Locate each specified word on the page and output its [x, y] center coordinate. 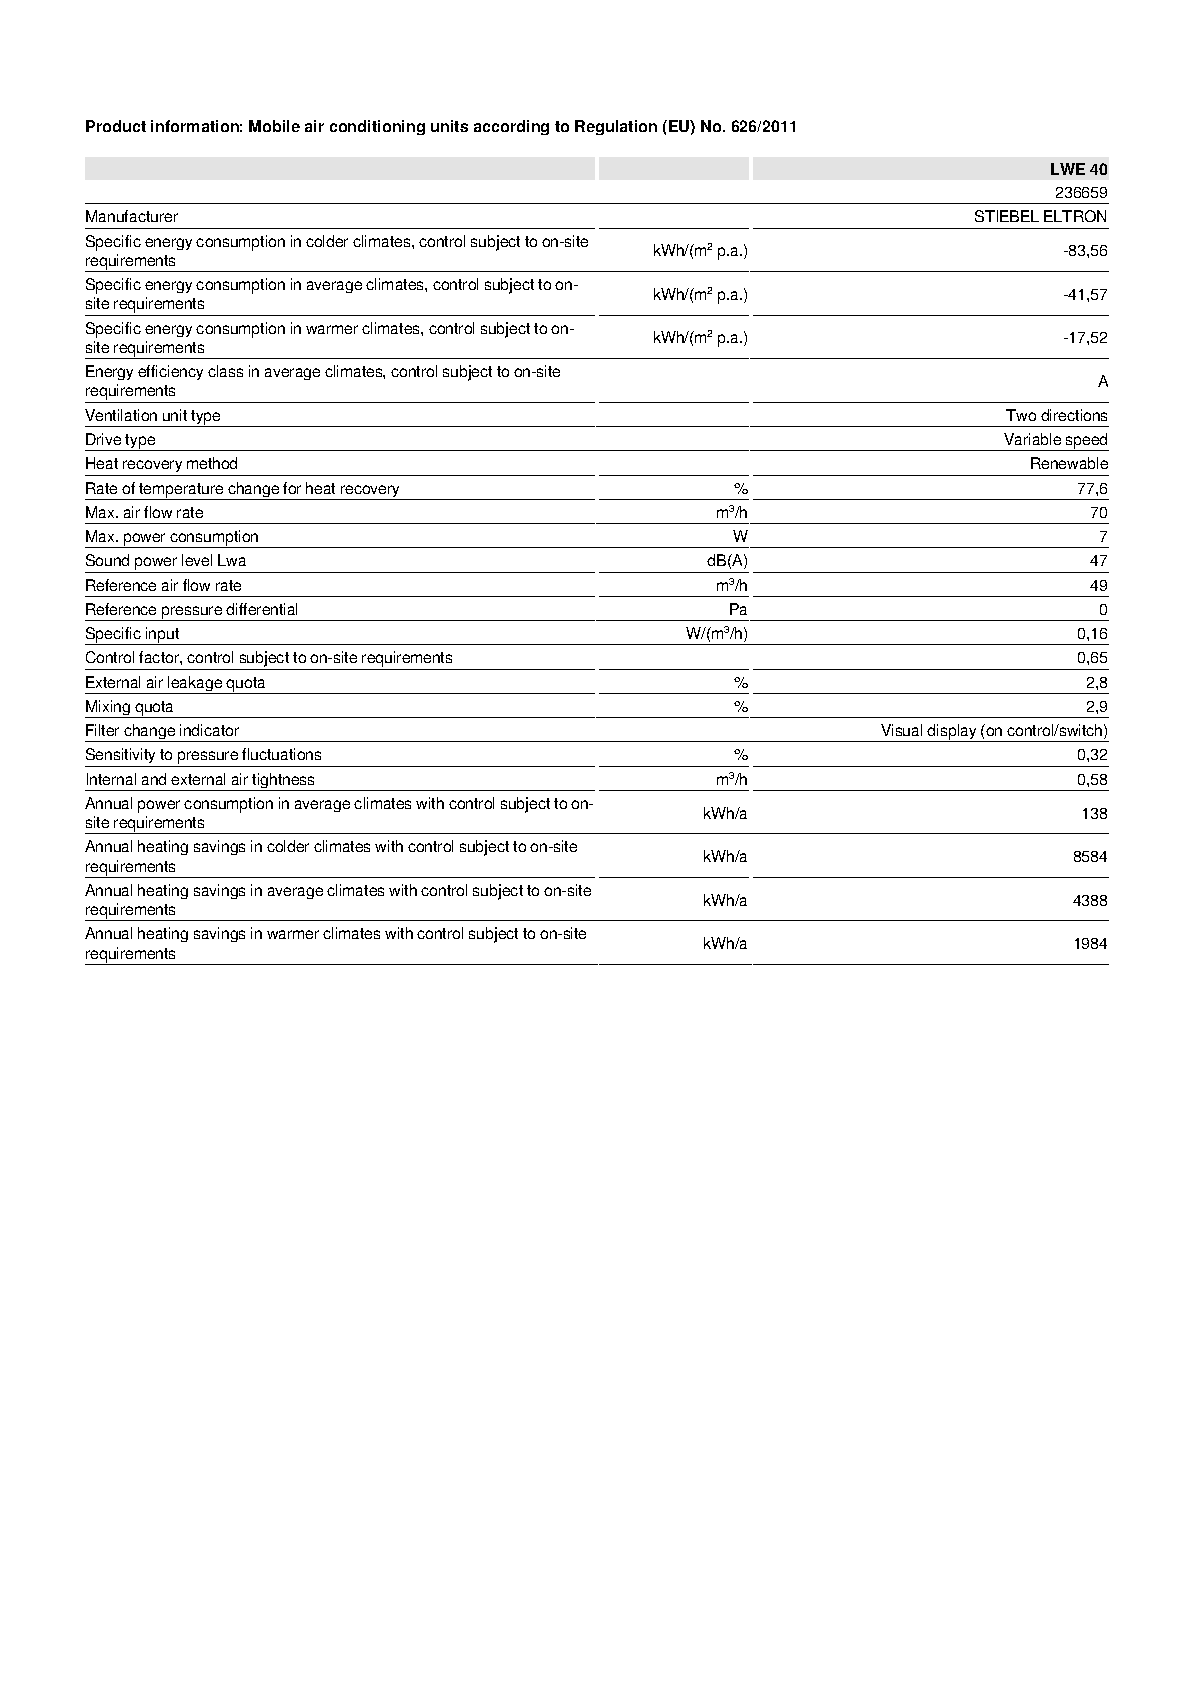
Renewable [1069, 463]
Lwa [232, 560]
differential [261, 609]
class [225, 371]
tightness [284, 782]
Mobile [274, 126]
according [511, 127]
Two [1021, 415]
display [952, 733]
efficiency [170, 372]
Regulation [616, 127]
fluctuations [281, 754]
